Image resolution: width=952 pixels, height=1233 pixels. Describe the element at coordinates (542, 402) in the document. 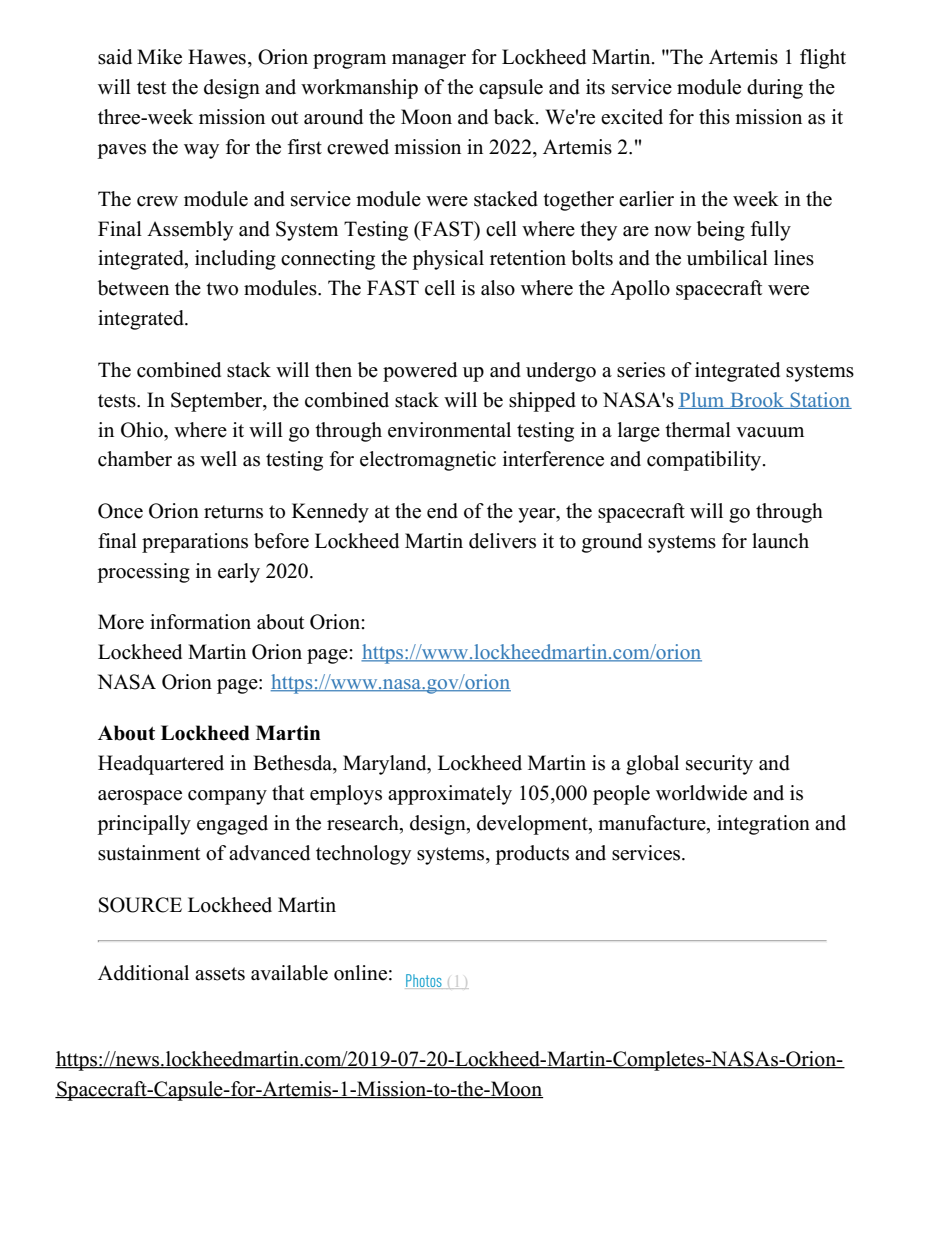

I see `shipped` at that location.
